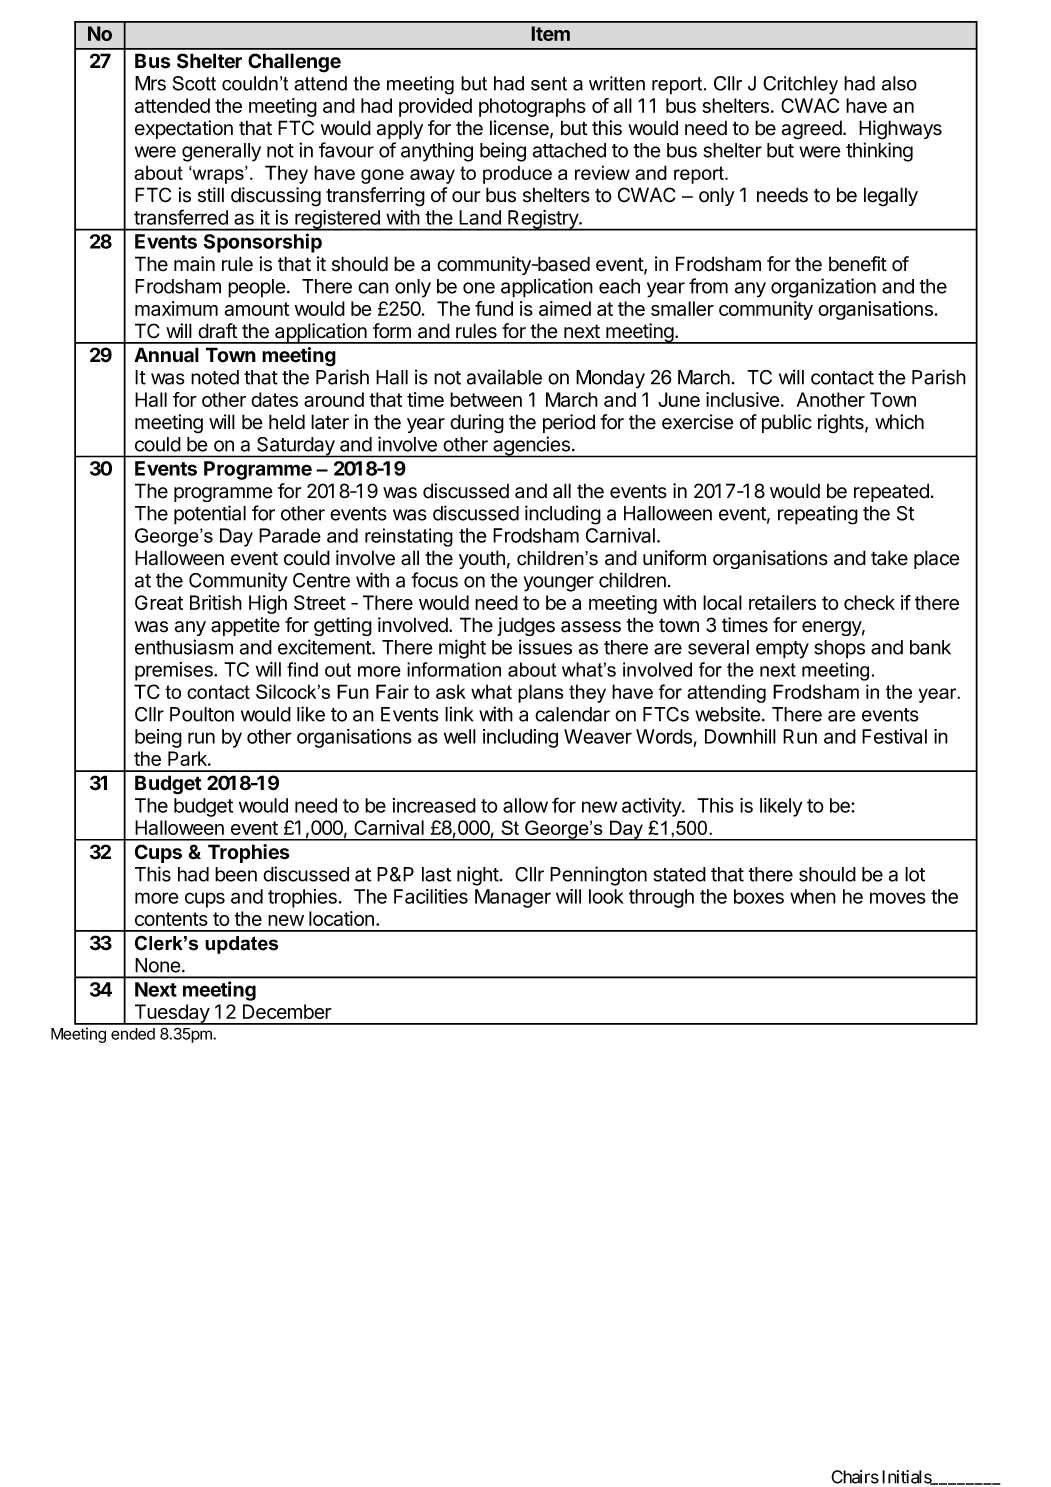  Describe the element at coordinates (598, 736) in the page. I see `Weaver` at that location.
